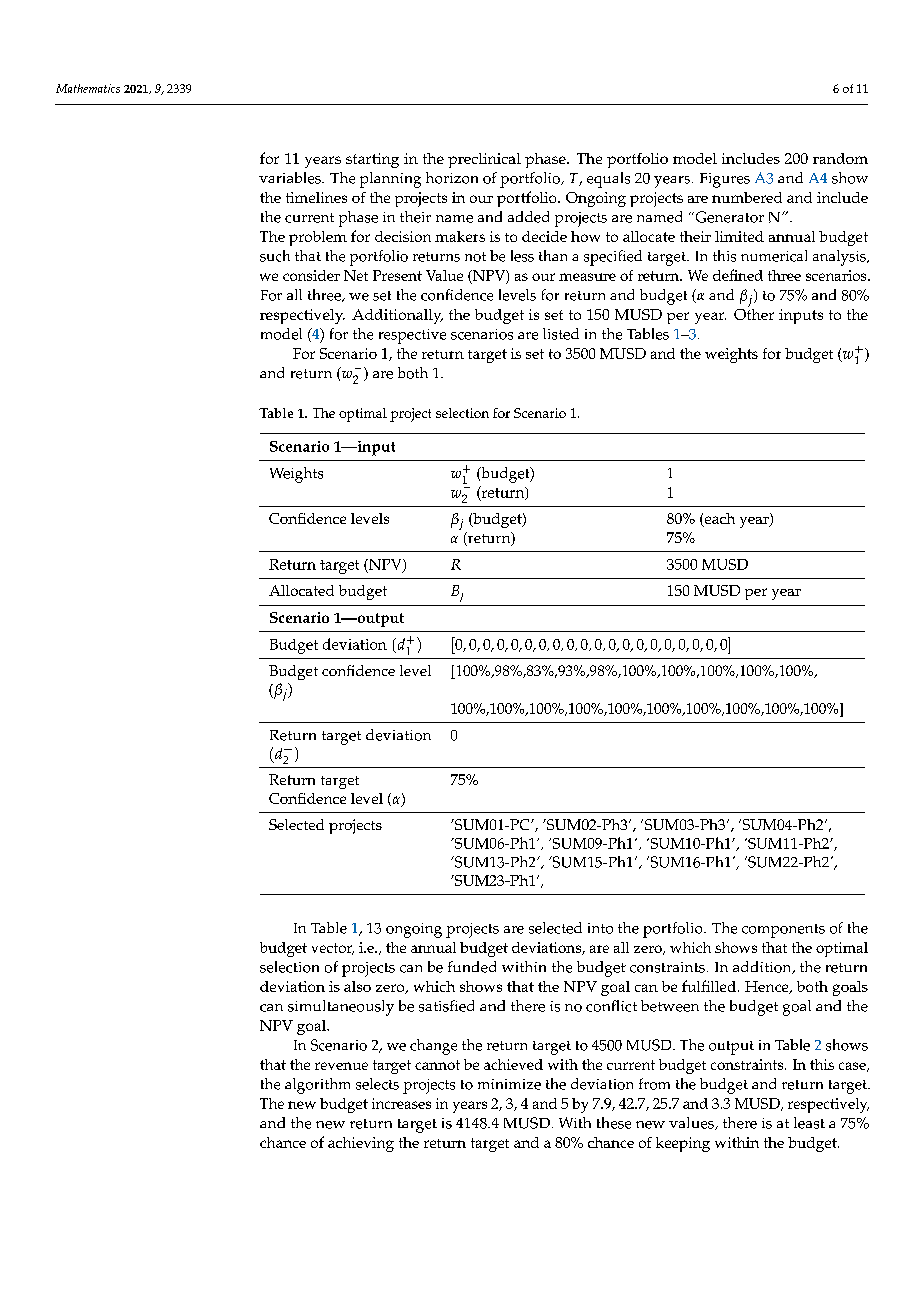 This screenshot has height=1308, width=924. Describe the element at coordinates (88, 88) in the screenshot. I see `Mathematics` at that location.
